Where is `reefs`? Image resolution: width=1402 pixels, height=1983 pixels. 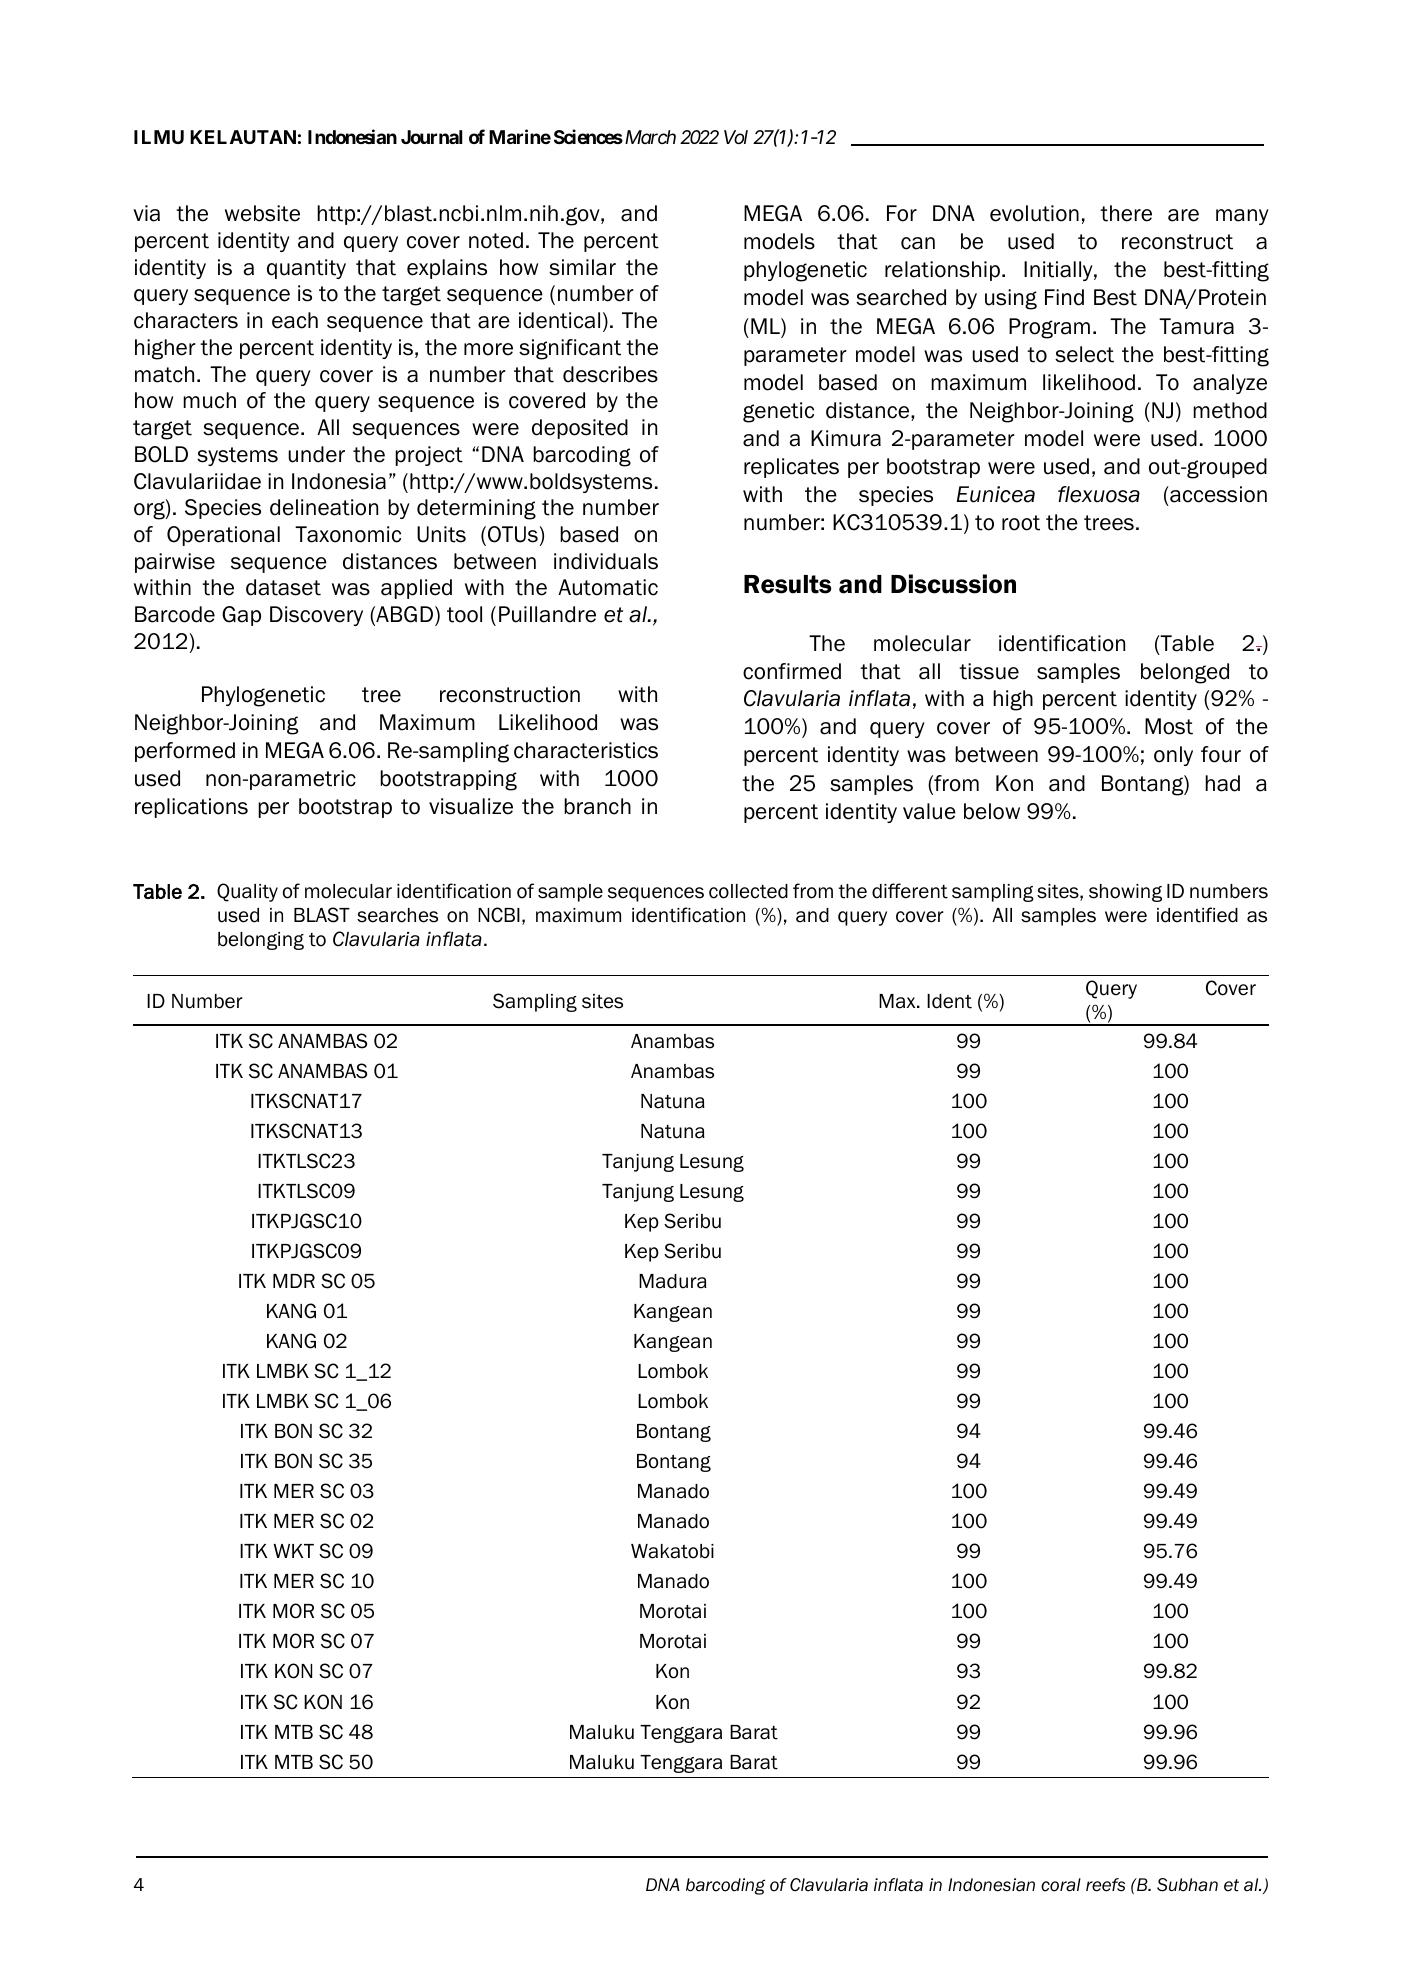
reefs is located at coordinates (1105, 1885).
